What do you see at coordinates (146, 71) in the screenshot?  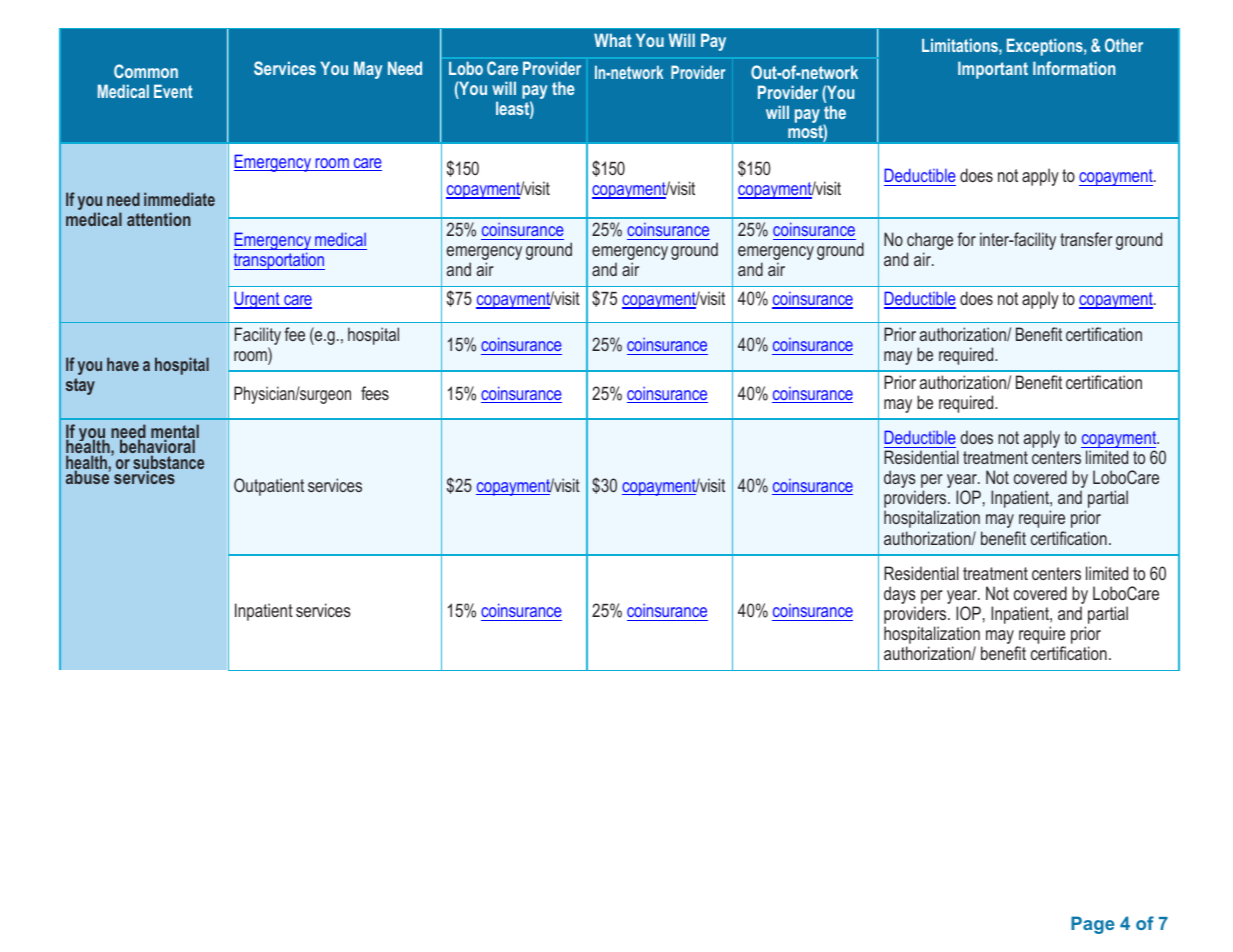 I see `Common` at bounding box center [146, 71].
